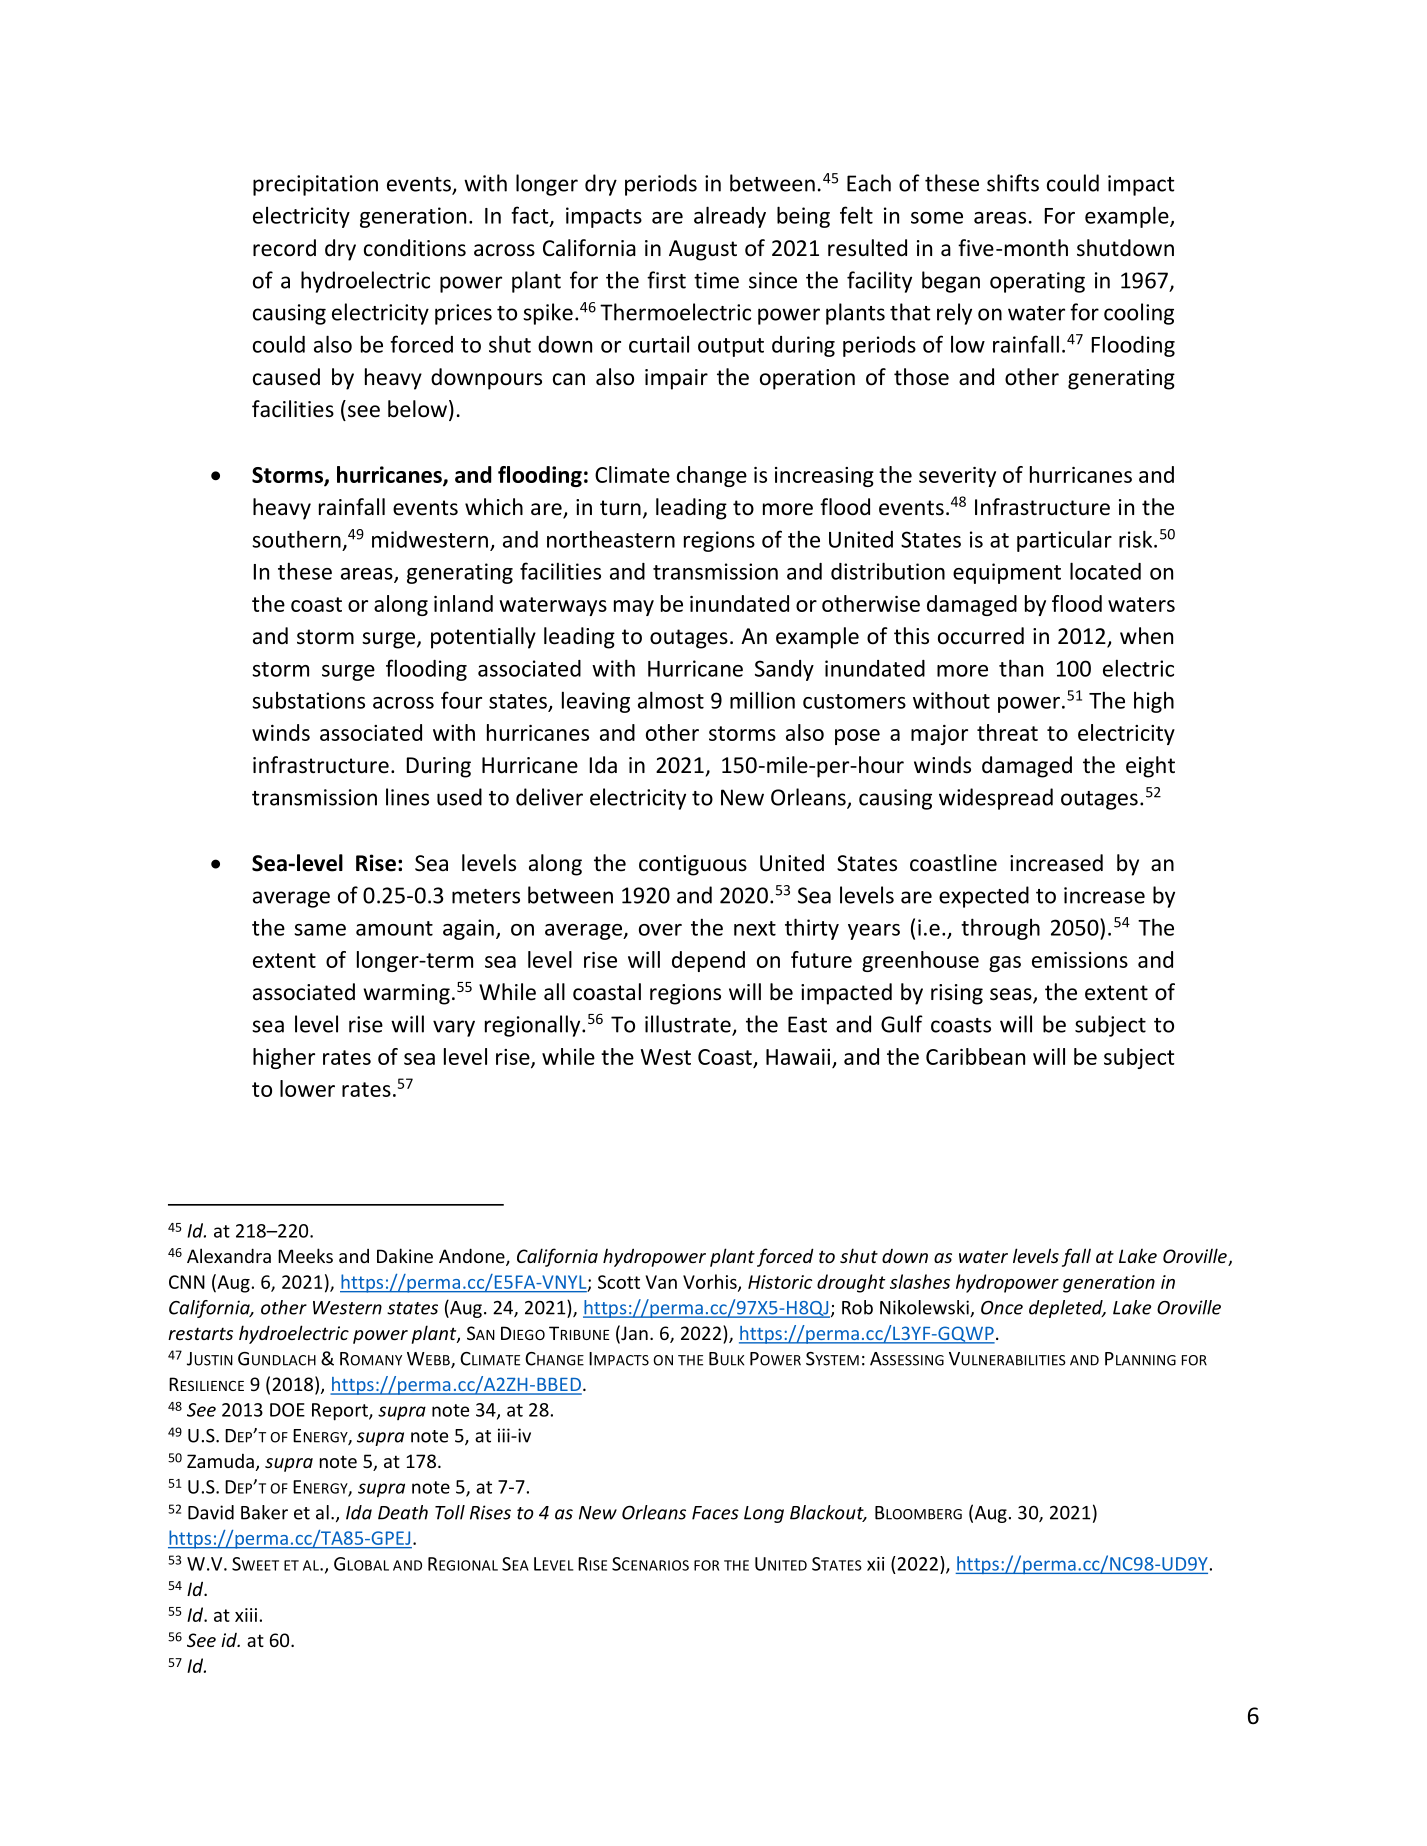 The width and height of the screenshot is (1427, 1846). What do you see at coordinates (703, 250) in the screenshot?
I see `August` at bounding box center [703, 250].
